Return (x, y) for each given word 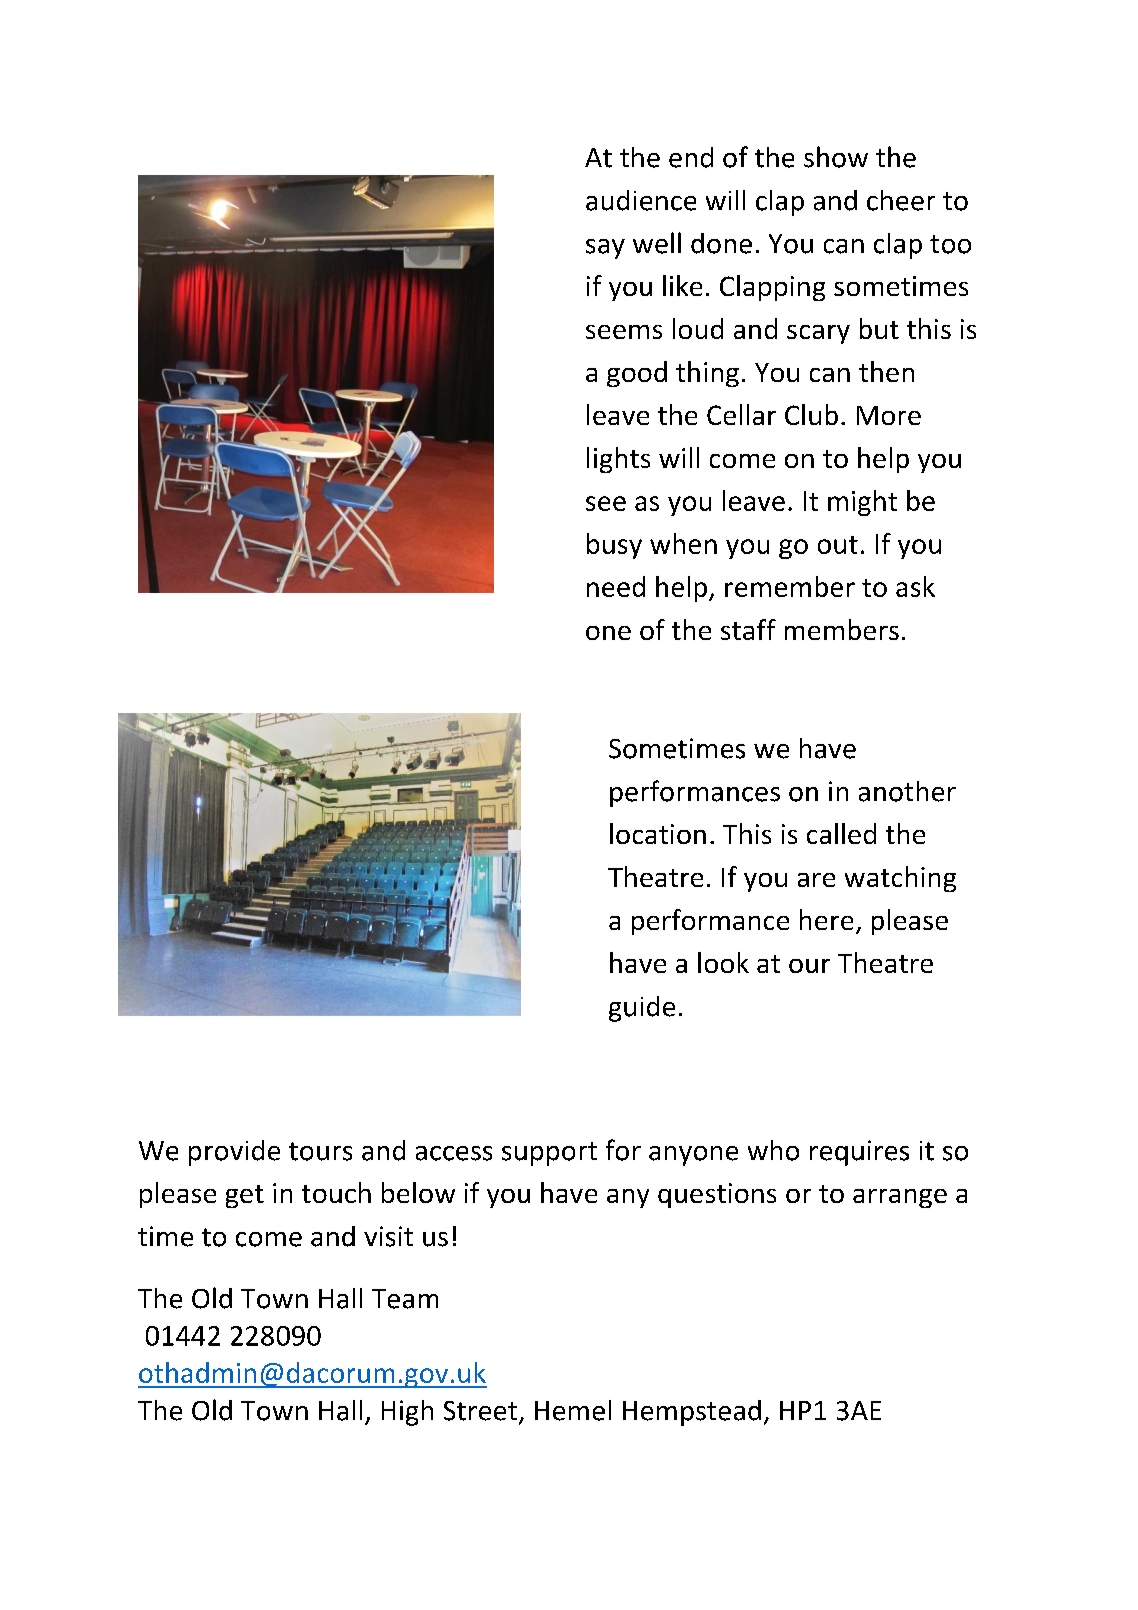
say (605, 249)
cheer (901, 200)
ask (915, 586)
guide (642, 1009)
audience (641, 200)
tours (320, 1151)
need (616, 586)
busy (614, 546)
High (407, 1413)
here (826, 919)
